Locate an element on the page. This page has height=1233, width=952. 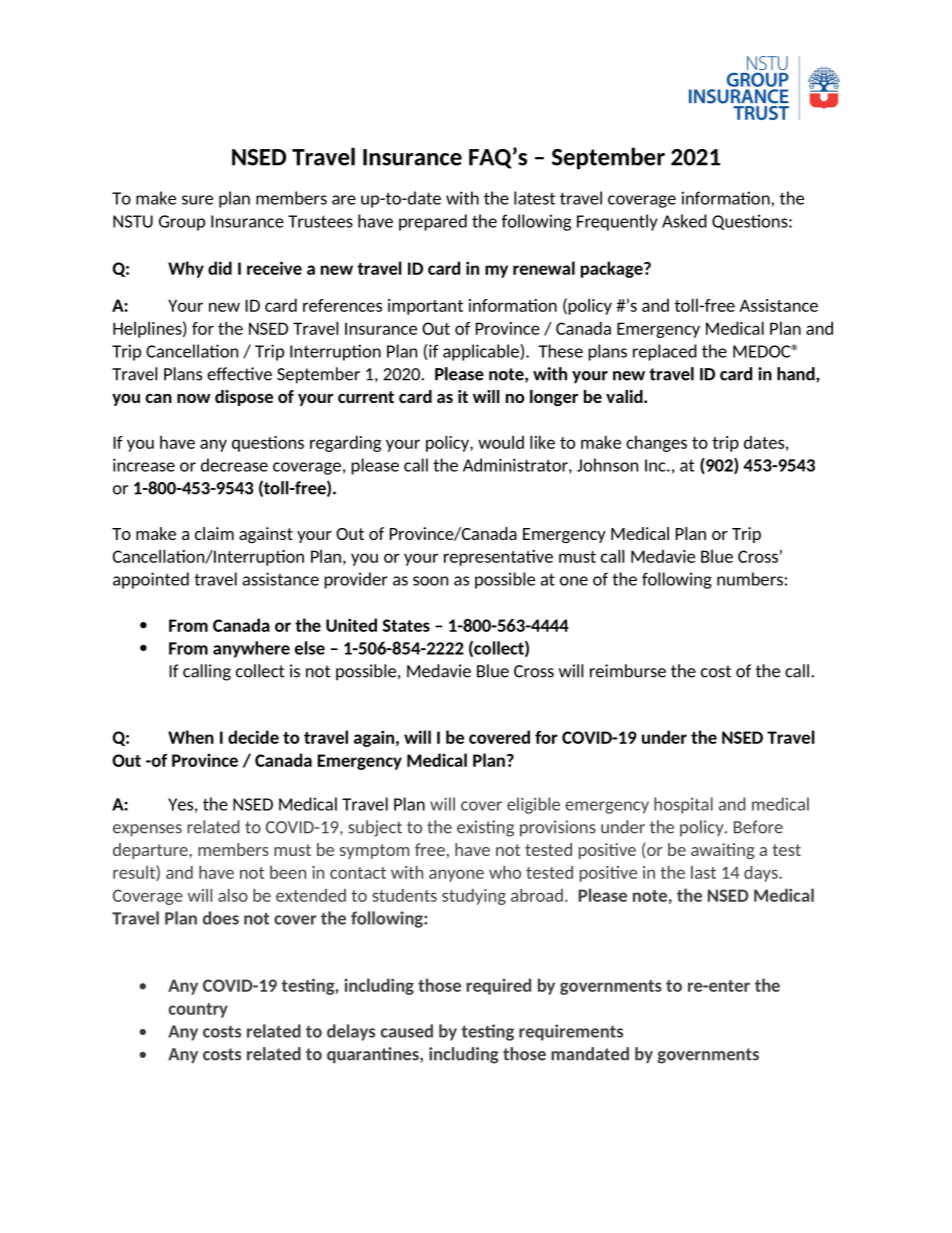
country is located at coordinates (198, 1010).
